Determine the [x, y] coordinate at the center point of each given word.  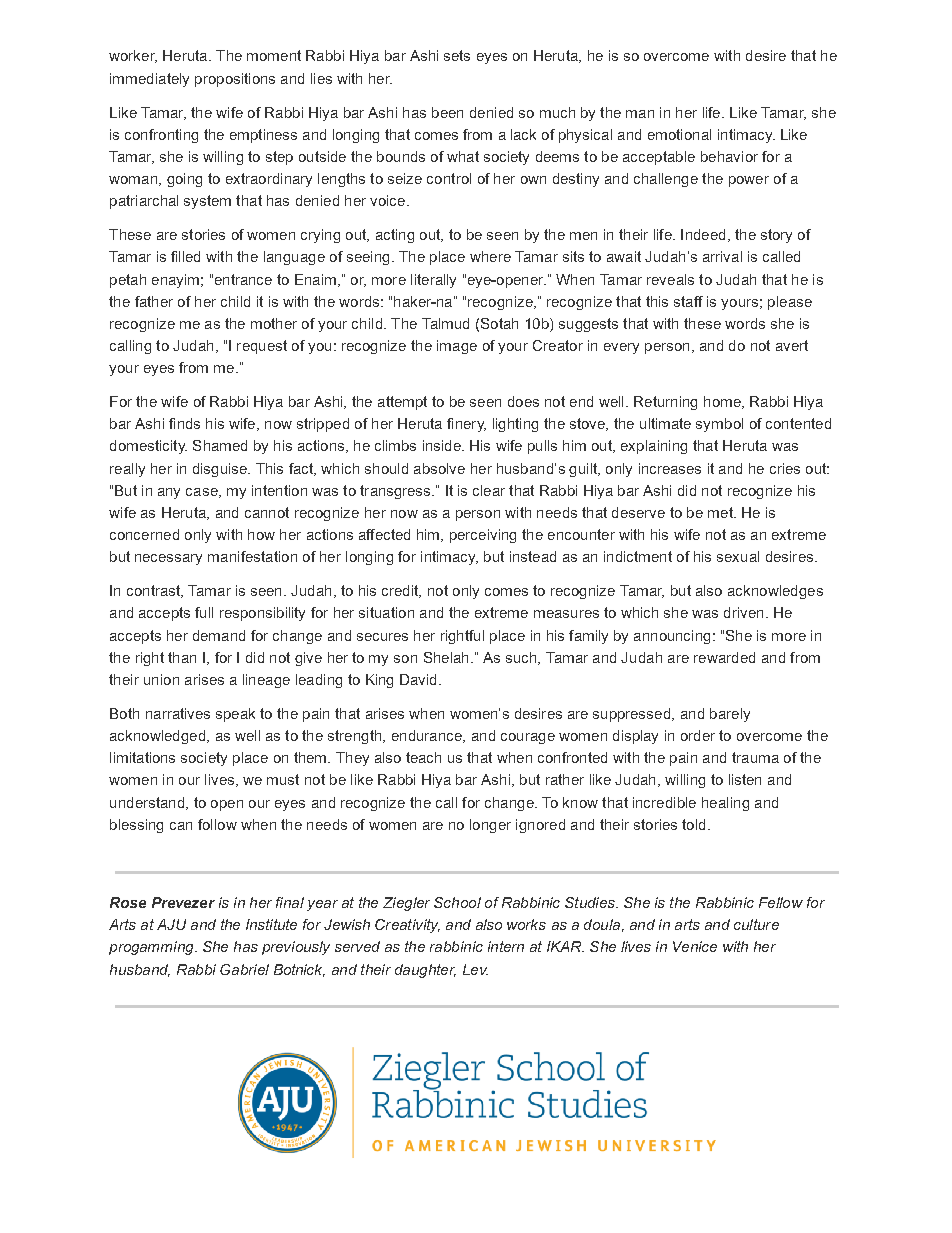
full [204, 612]
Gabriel [244, 969]
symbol [719, 425]
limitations [142, 757]
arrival [722, 256]
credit [401, 591]
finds [184, 423]
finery [466, 425]
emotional [679, 134]
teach [423, 757]
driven [743, 612]
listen [745, 779]
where [490, 256]
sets [457, 55]
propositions [235, 80]
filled [185, 256]
